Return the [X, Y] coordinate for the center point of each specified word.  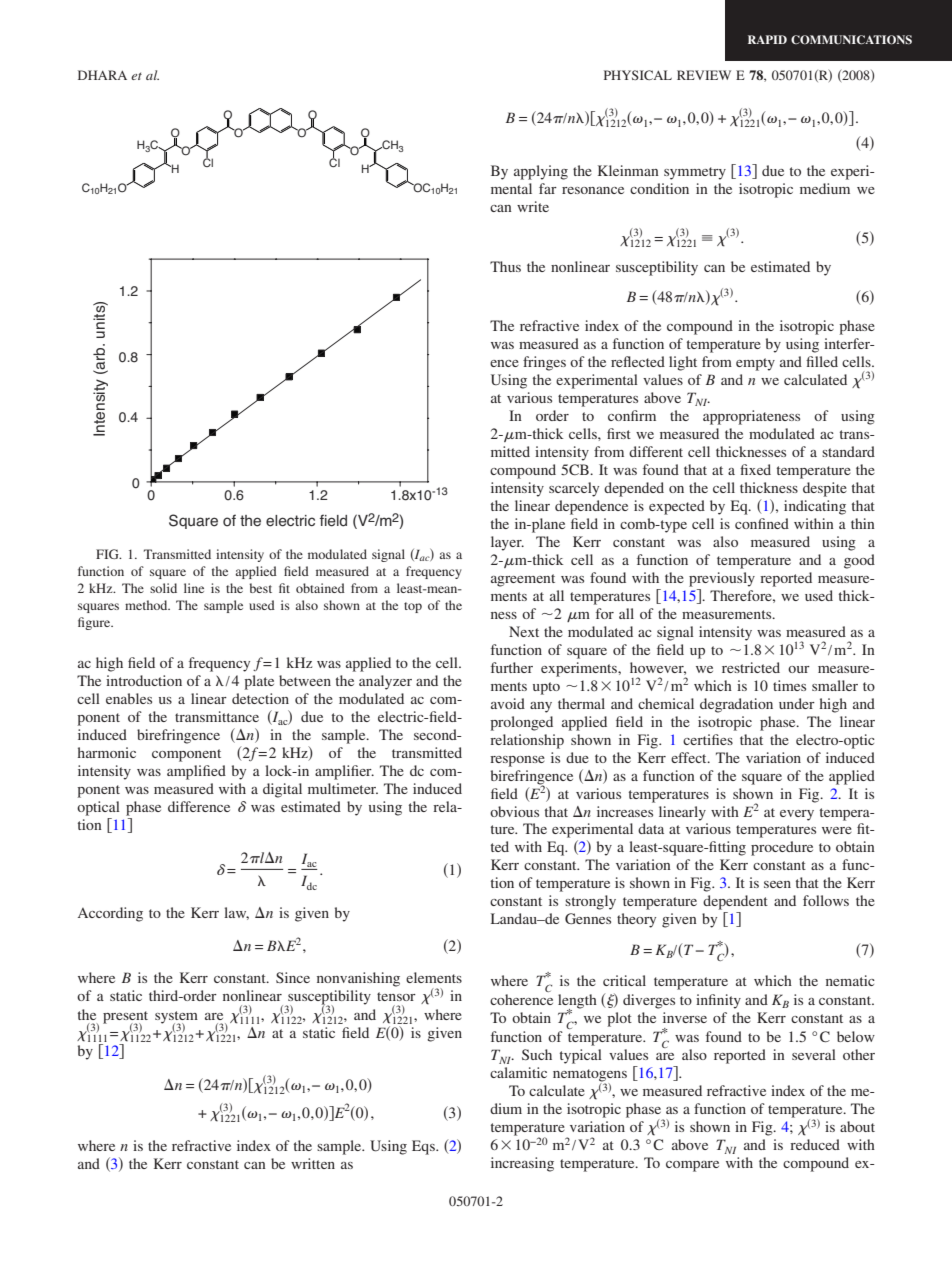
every [797, 815]
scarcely [574, 489]
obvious [514, 811]
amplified [196, 772]
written [313, 1163]
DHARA [102, 75]
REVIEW [704, 75]
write [533, 206]
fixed [755, 469]
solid [163, 588]
